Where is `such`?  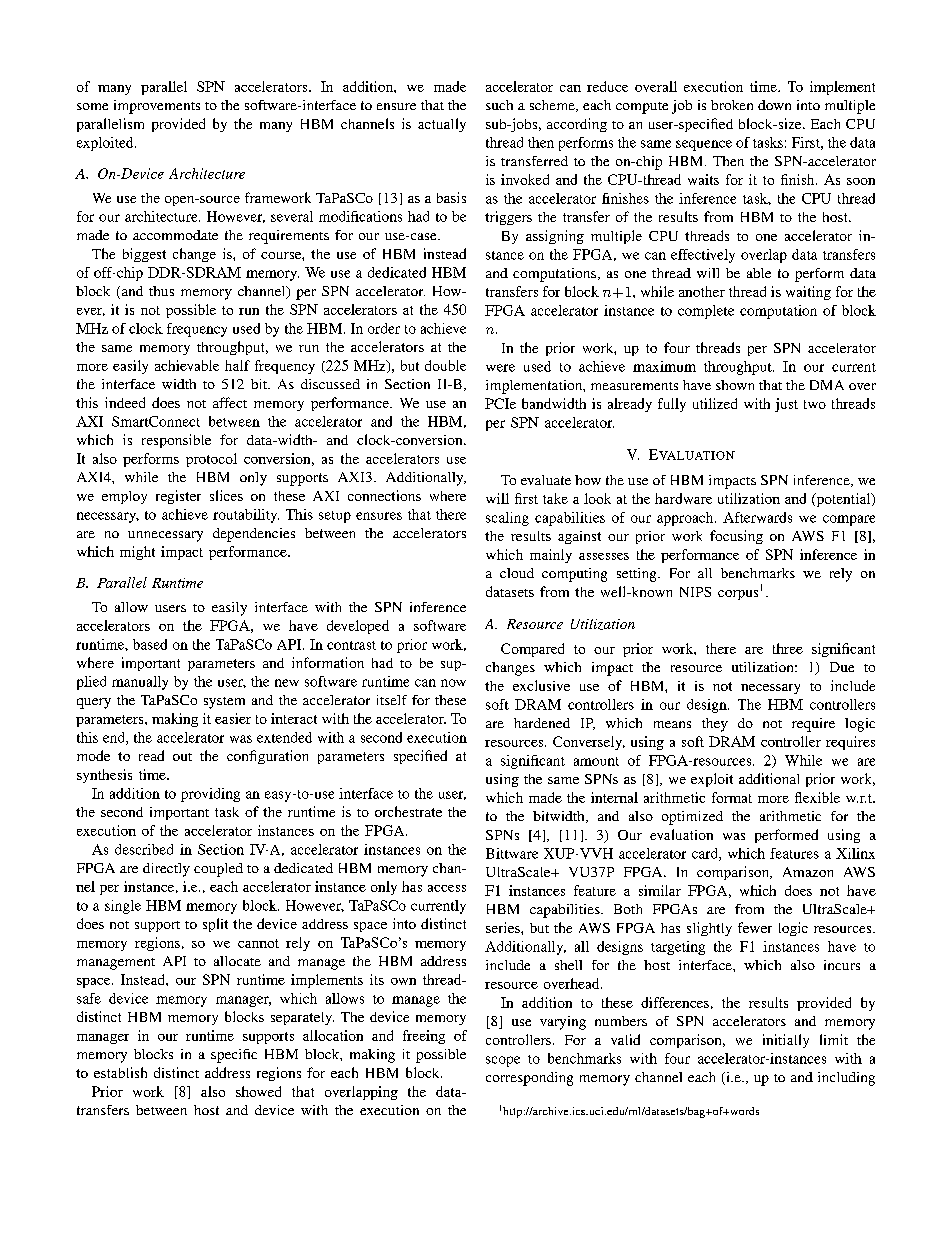 such is located at coordinates (499, 105).
